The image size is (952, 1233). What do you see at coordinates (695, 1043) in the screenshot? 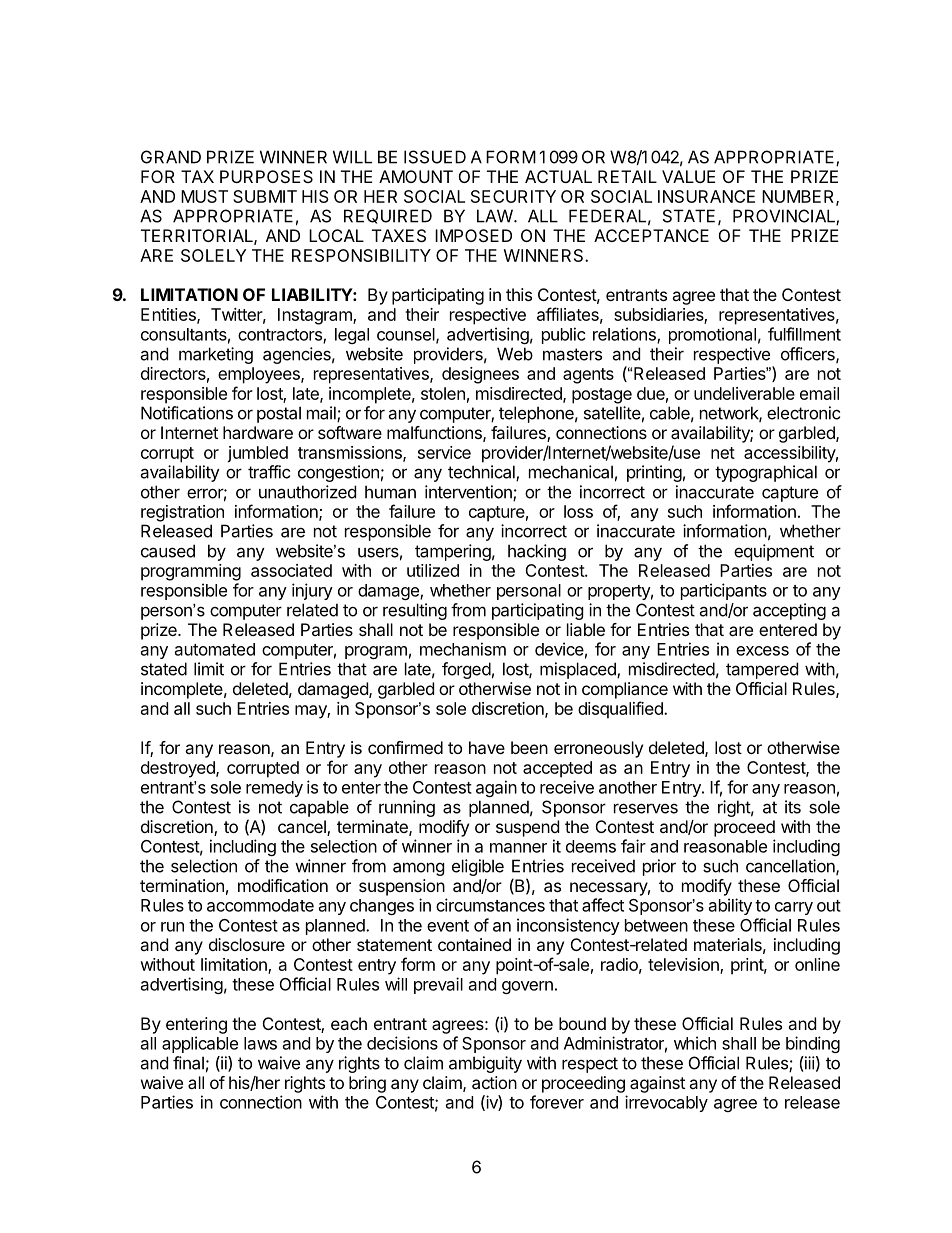
I see `which` at bounding box center [695, 1043].
